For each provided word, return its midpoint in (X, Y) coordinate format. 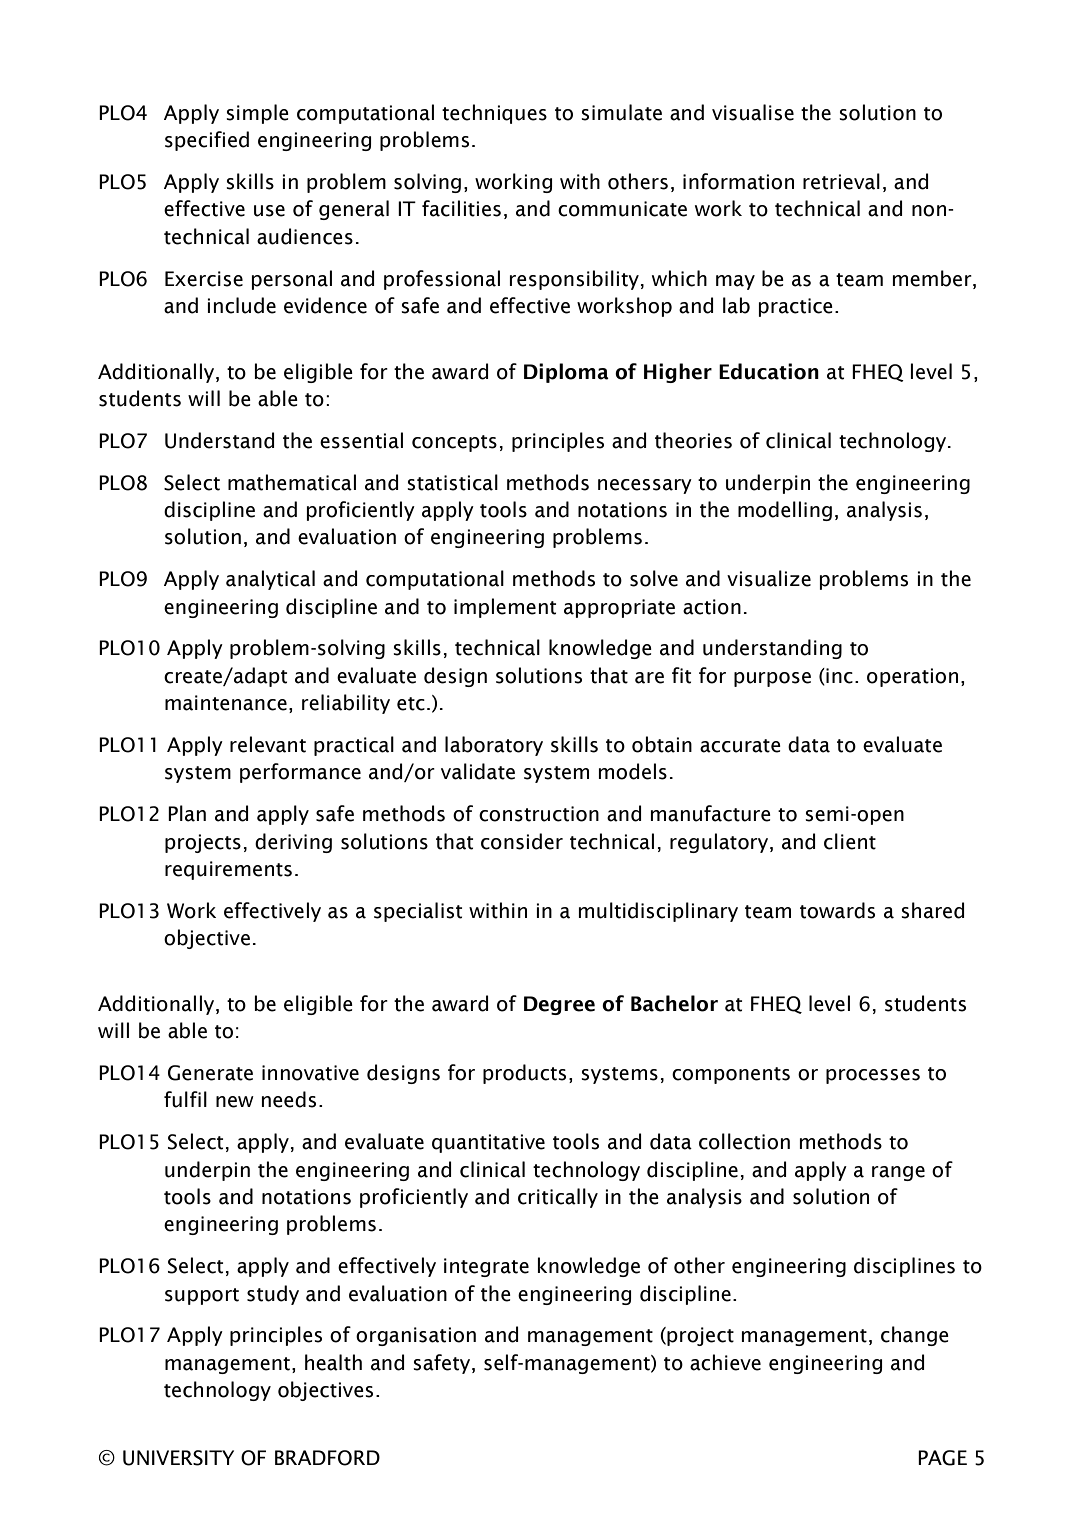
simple (257, 114)
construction (539, 814)
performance (300, 773)
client (850, 841)
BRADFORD (327, 1458)
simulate (621, 112)
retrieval (841, 181)
